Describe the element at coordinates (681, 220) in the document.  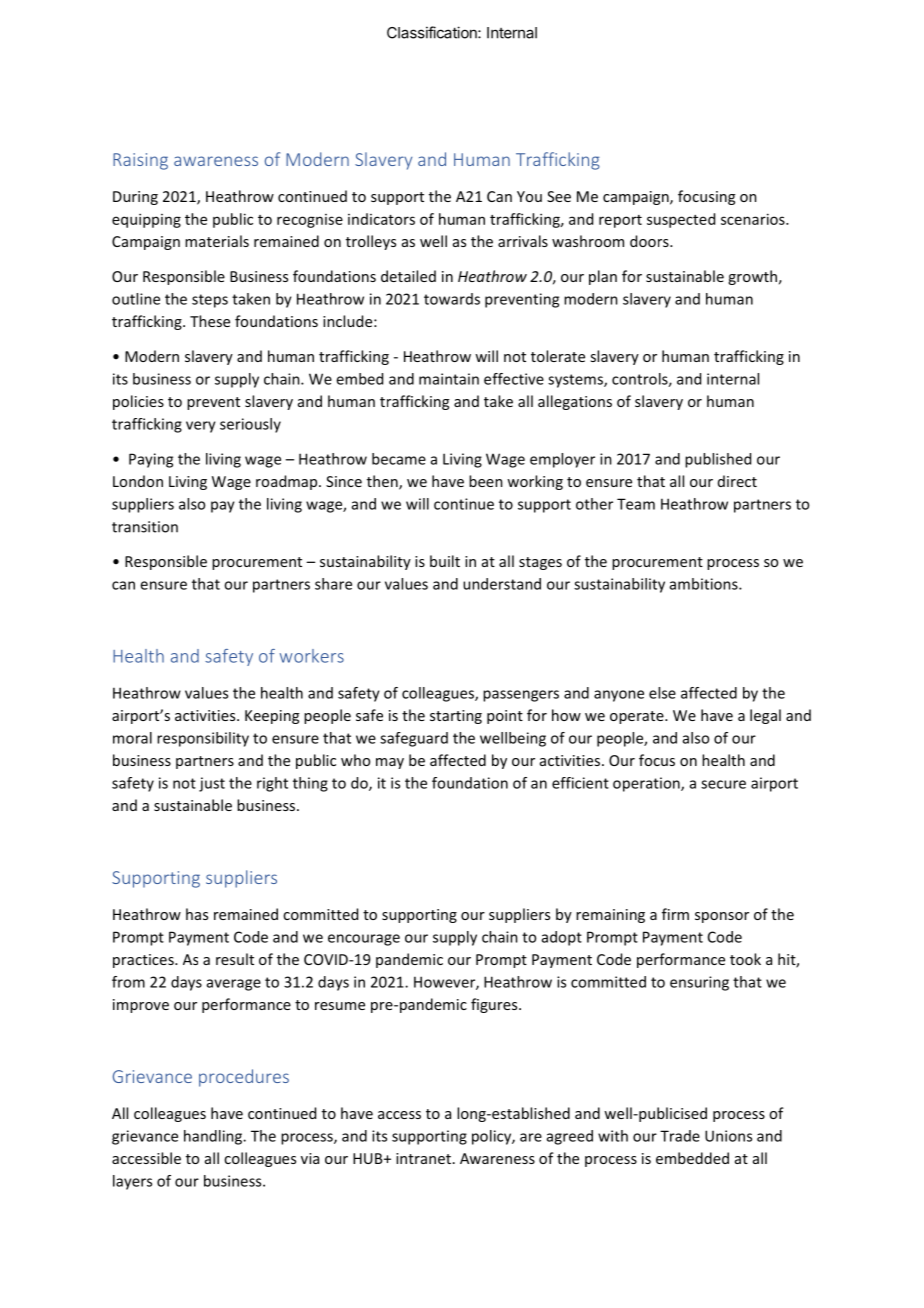
I see `suspected` at that location.
